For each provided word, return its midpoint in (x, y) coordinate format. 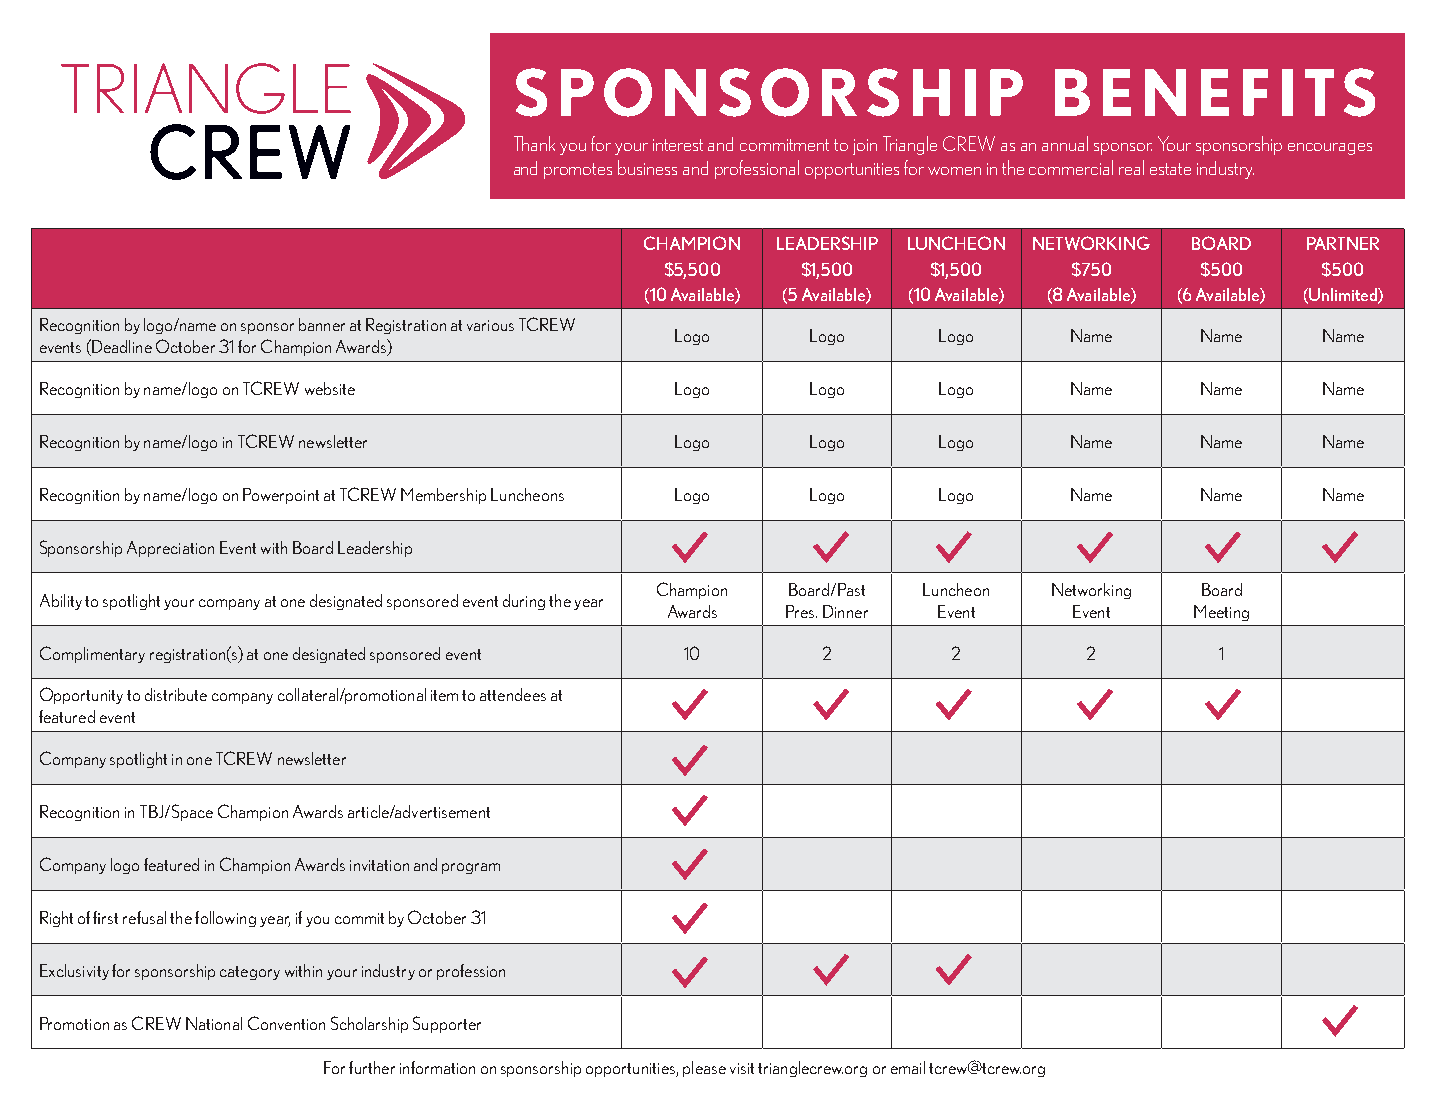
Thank (534, 143)
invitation (379, 865)
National (214, 1023)
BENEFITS (1215, 92)
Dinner (845, 611)
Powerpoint (281, 496)
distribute (176, 694)
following (225, 919)
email (908, 1067)
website (330, 388)
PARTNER (1343, 243)
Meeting (1221, 613)
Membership (443, 496)
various (490, 325)
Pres (801, 611)
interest (678, 145)
